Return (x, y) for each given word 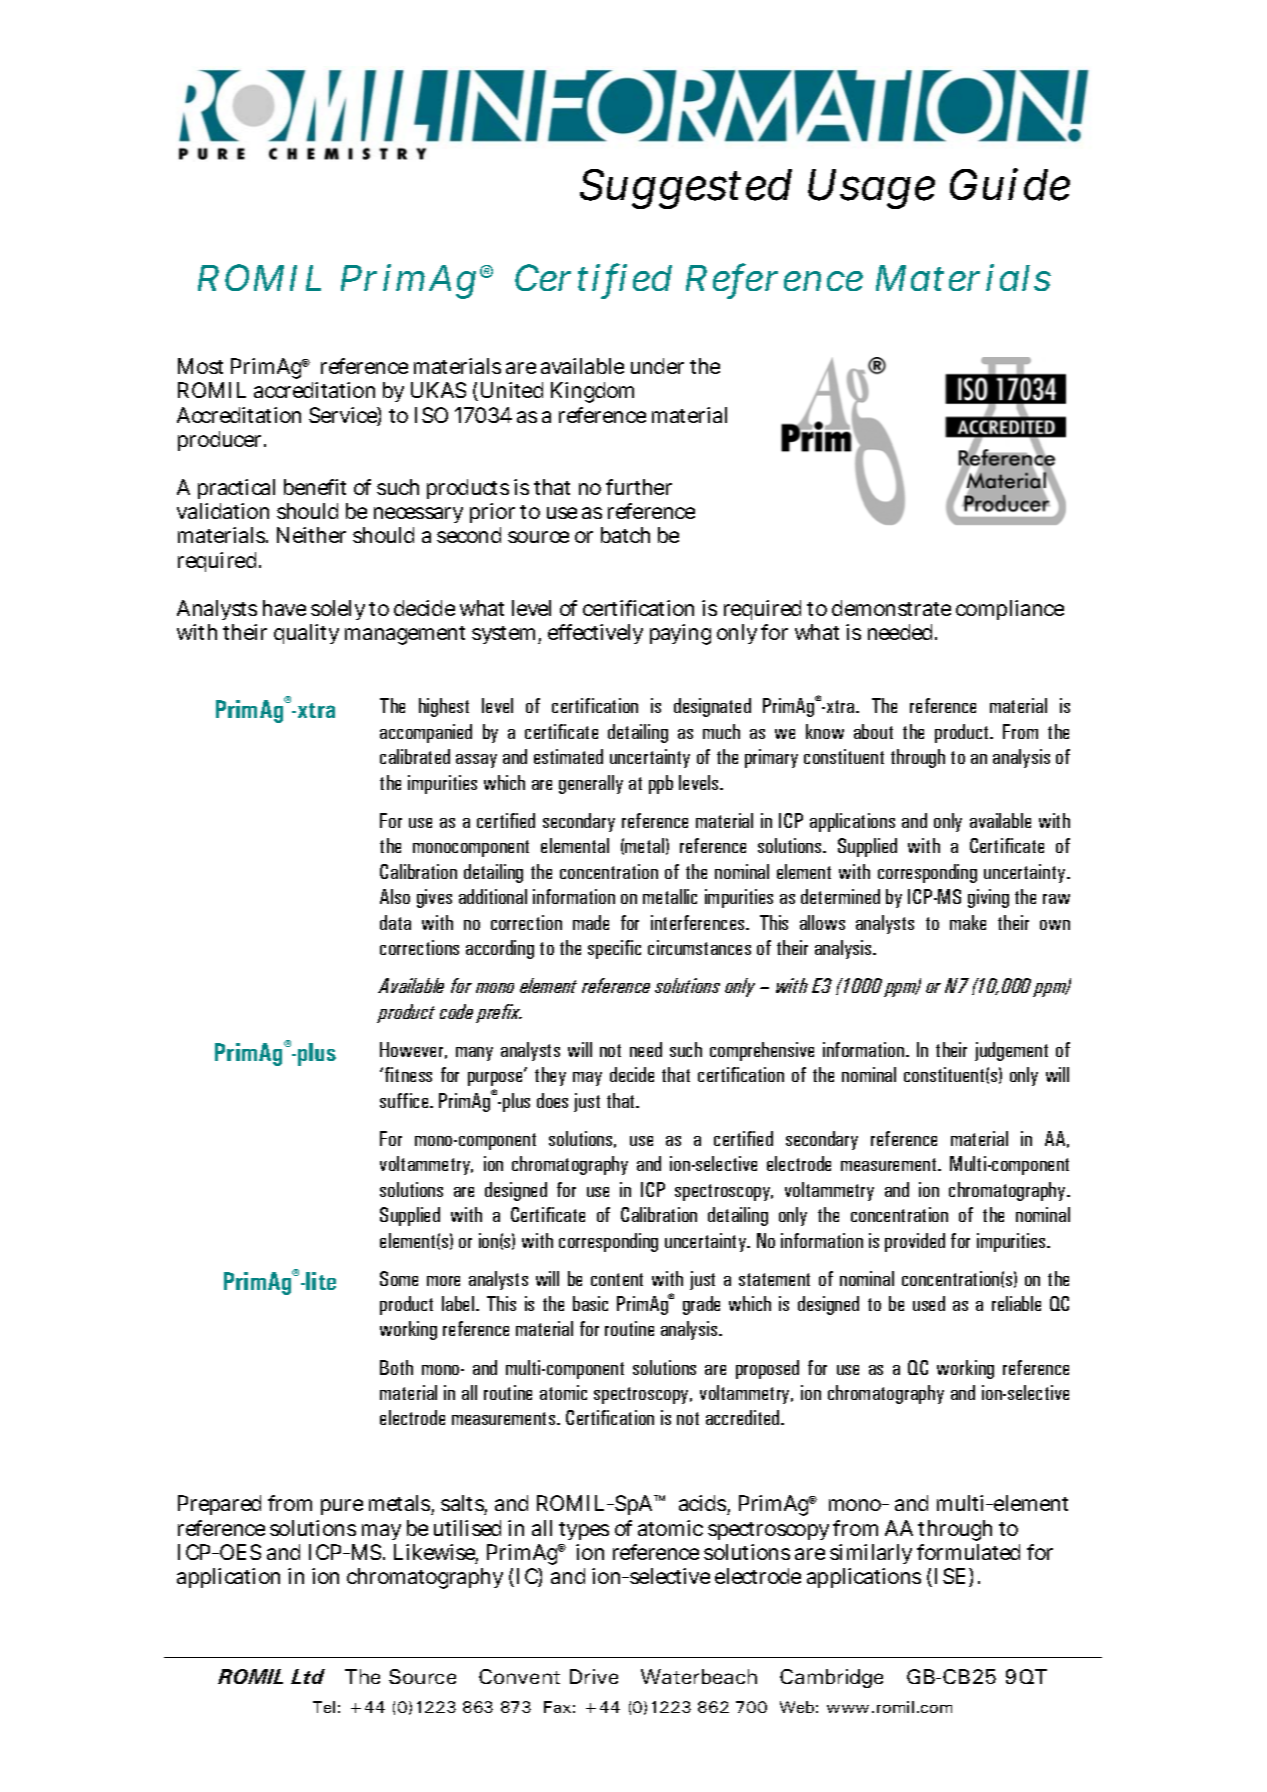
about (873, 731)
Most (200, 366)
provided (915, 1242)
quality (306, 634)
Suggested (686, 189)
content (617, 1279)
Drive (594, 1676)
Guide (1010, 184)
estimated (568, 756)
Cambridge (831, 1678)
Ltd (308, 1676)
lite (321, 1281)
